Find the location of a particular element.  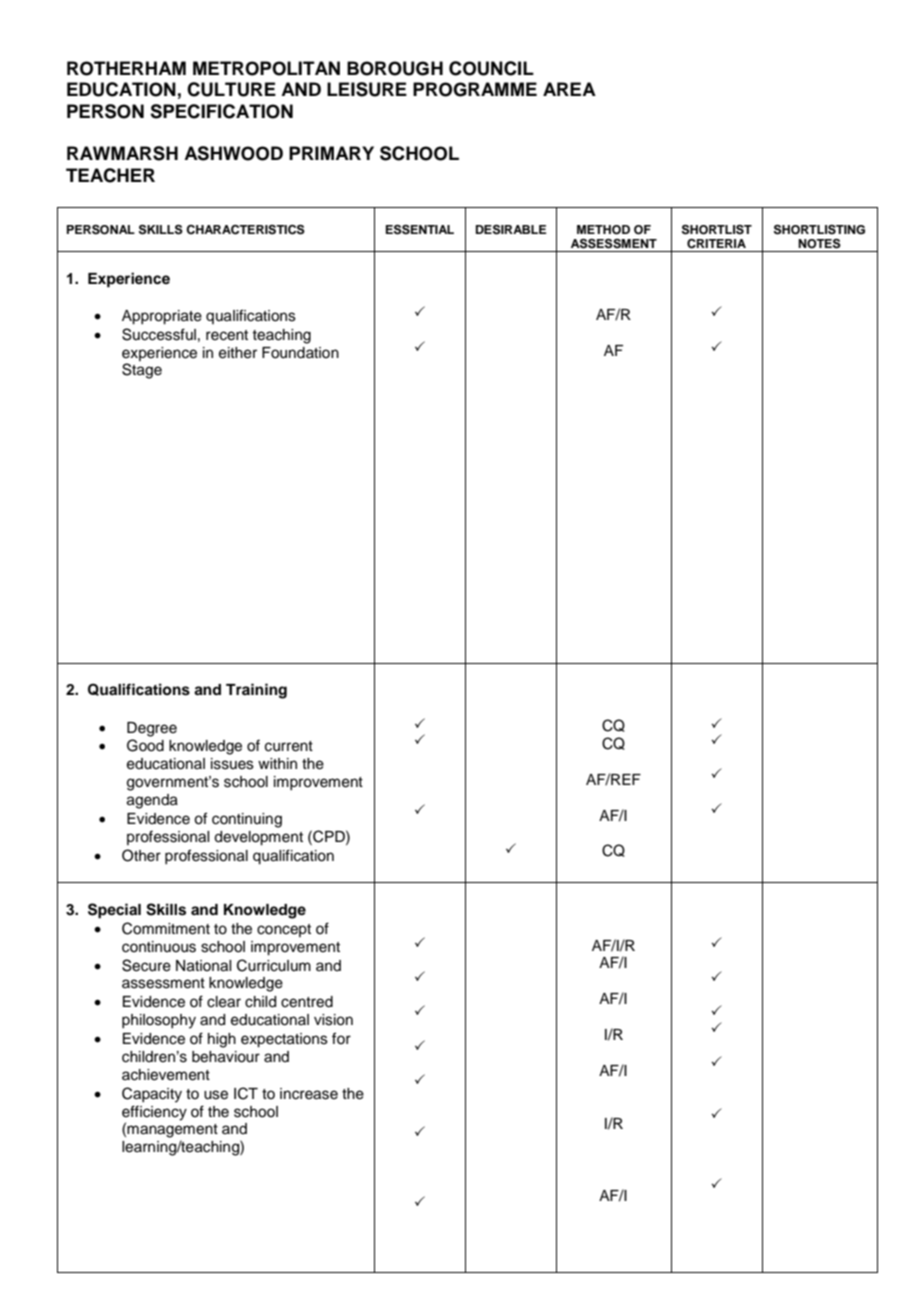

SPECIFICATION is located at coordinates (221, 111).
